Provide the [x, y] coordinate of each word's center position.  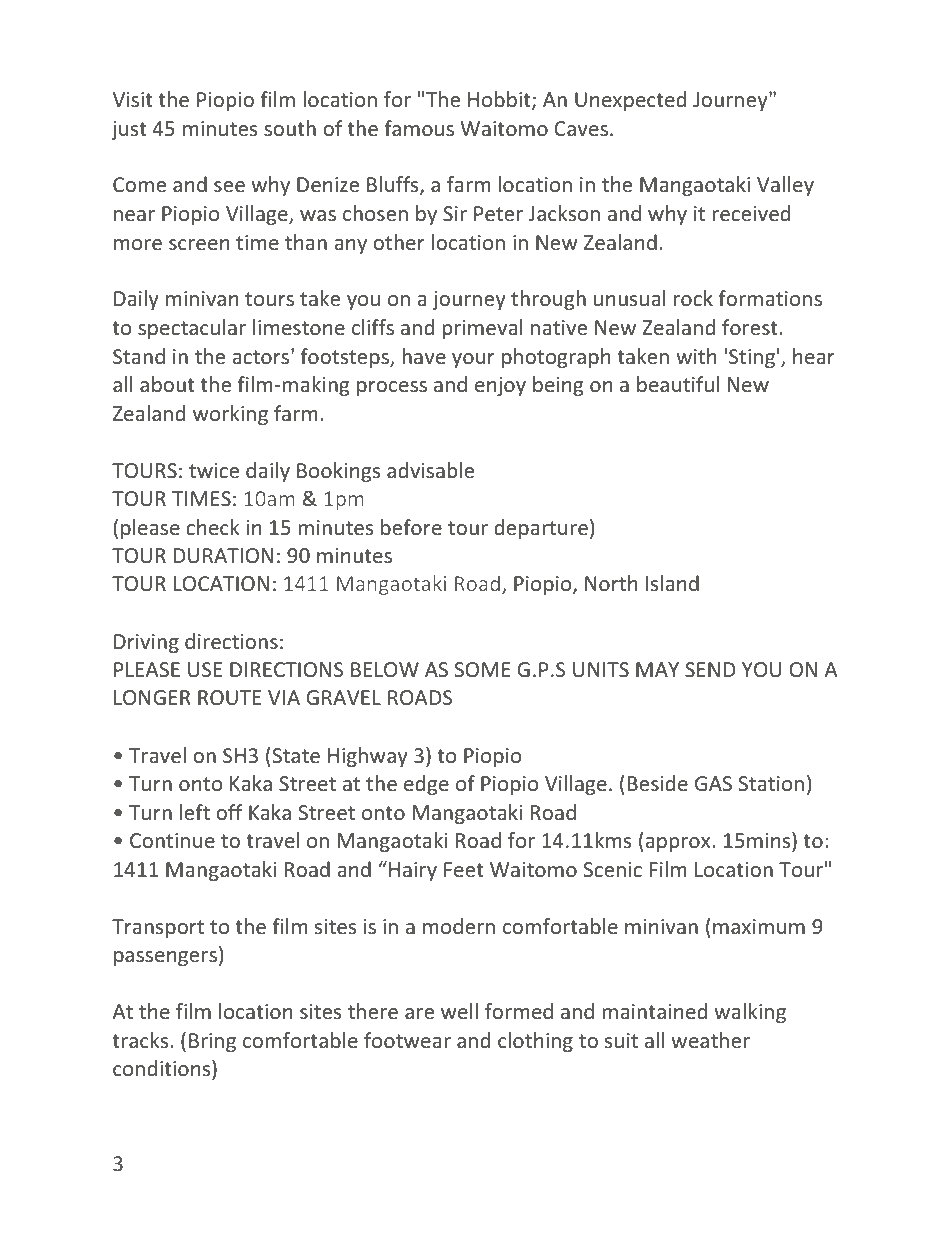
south [290, 128]
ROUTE [229, 697]
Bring [212, 1042]
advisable [430, 470]
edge [426, 785]
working [230, 415]
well [459, 1011]
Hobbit [500, 100]
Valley [785, 186]
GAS [713, 783]
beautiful [678, 384]
